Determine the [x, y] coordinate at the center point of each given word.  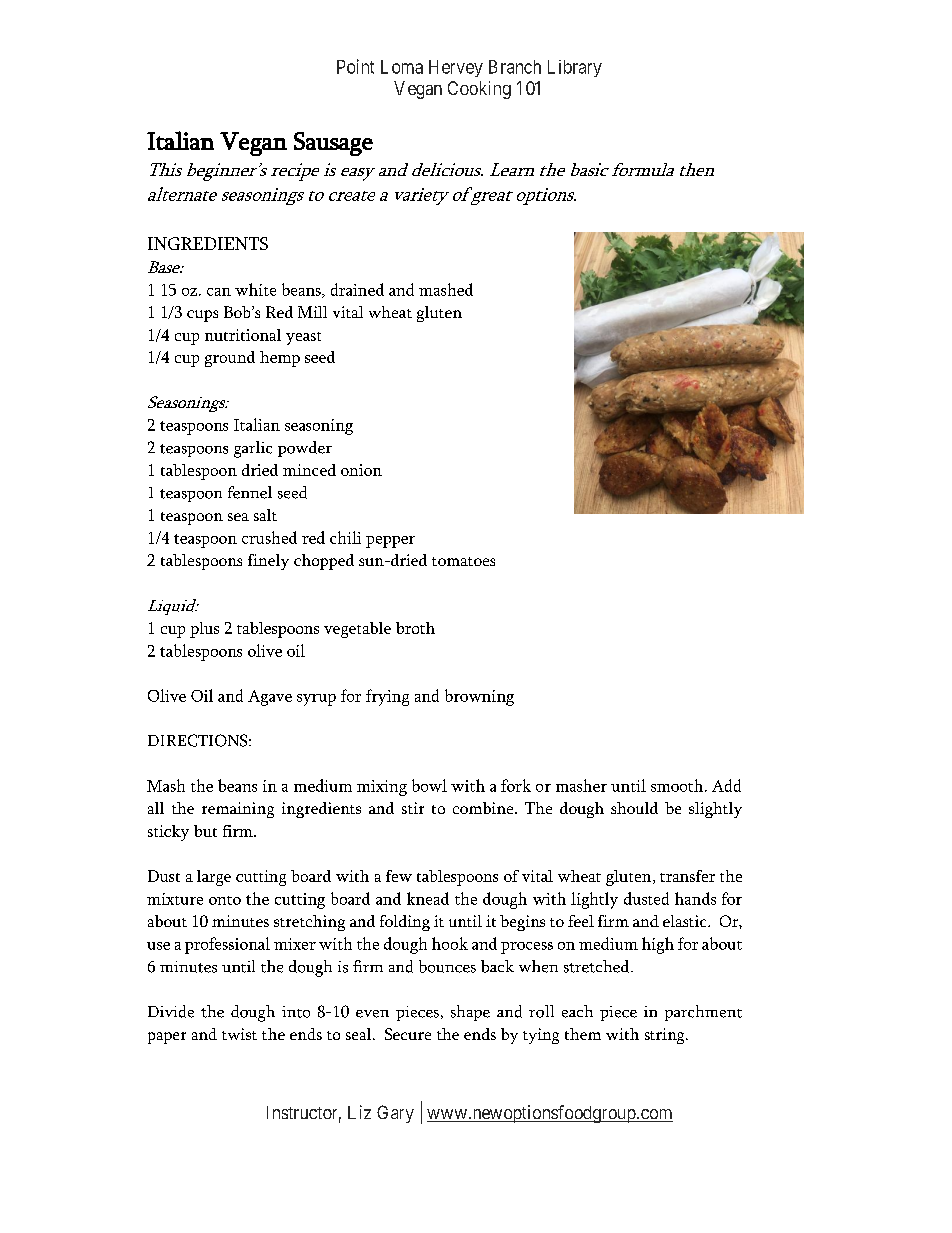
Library [575, 68]
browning [479, 697]
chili [345, 537]
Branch [515, 67]
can [219, 292]
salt [265, 515]
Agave [270, 698]
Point [355, 66]
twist [239, 1034]
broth [415, 628]
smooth [677, 785]
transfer [687, 876]
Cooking [479, 90]
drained [357, 289]
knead [428, 898]
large [214, 878]
